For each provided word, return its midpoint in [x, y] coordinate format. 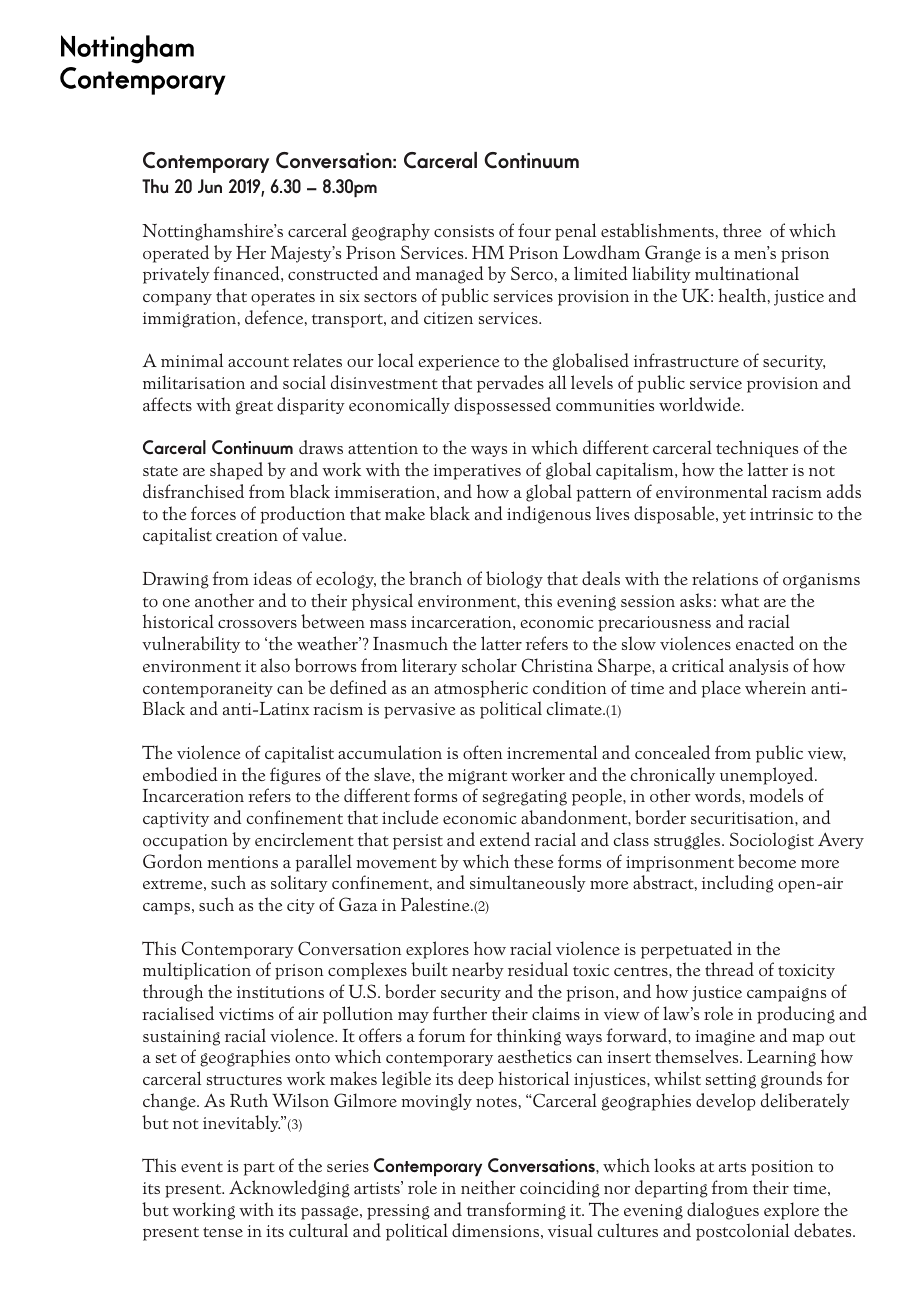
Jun [210, 186]
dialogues [723, 1211]
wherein [775, 687]
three [742, 230]
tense [223, 1232]
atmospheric [481, 689]
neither [488, 1187]
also [275, 665]
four [534, 230]
